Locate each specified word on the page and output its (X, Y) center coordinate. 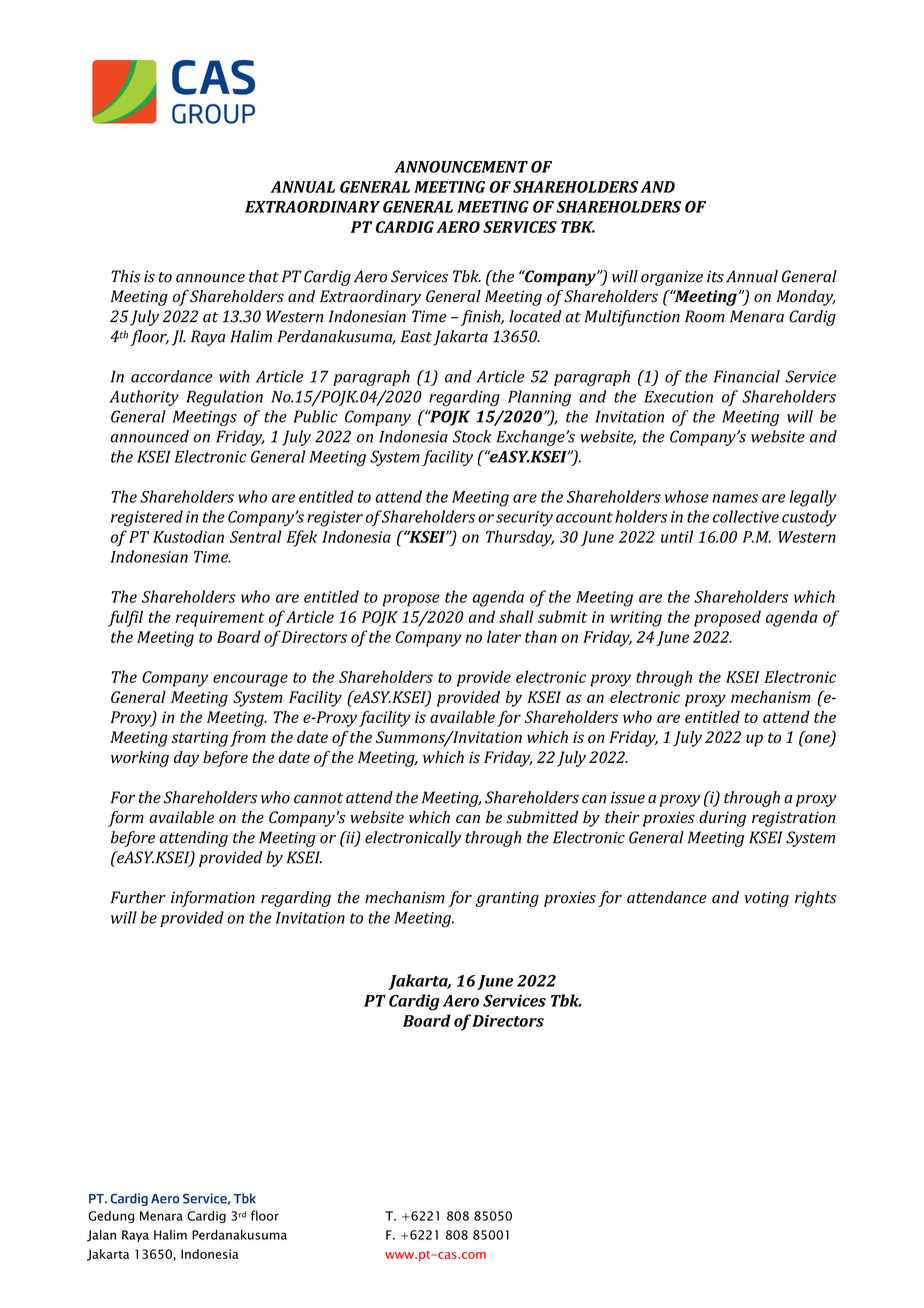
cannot (318, 798)
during (722, 819)
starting (200, 739)
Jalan (101, 1236)
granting (507, 899)
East (416, 336)
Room (705, 316)
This (125, 276)
